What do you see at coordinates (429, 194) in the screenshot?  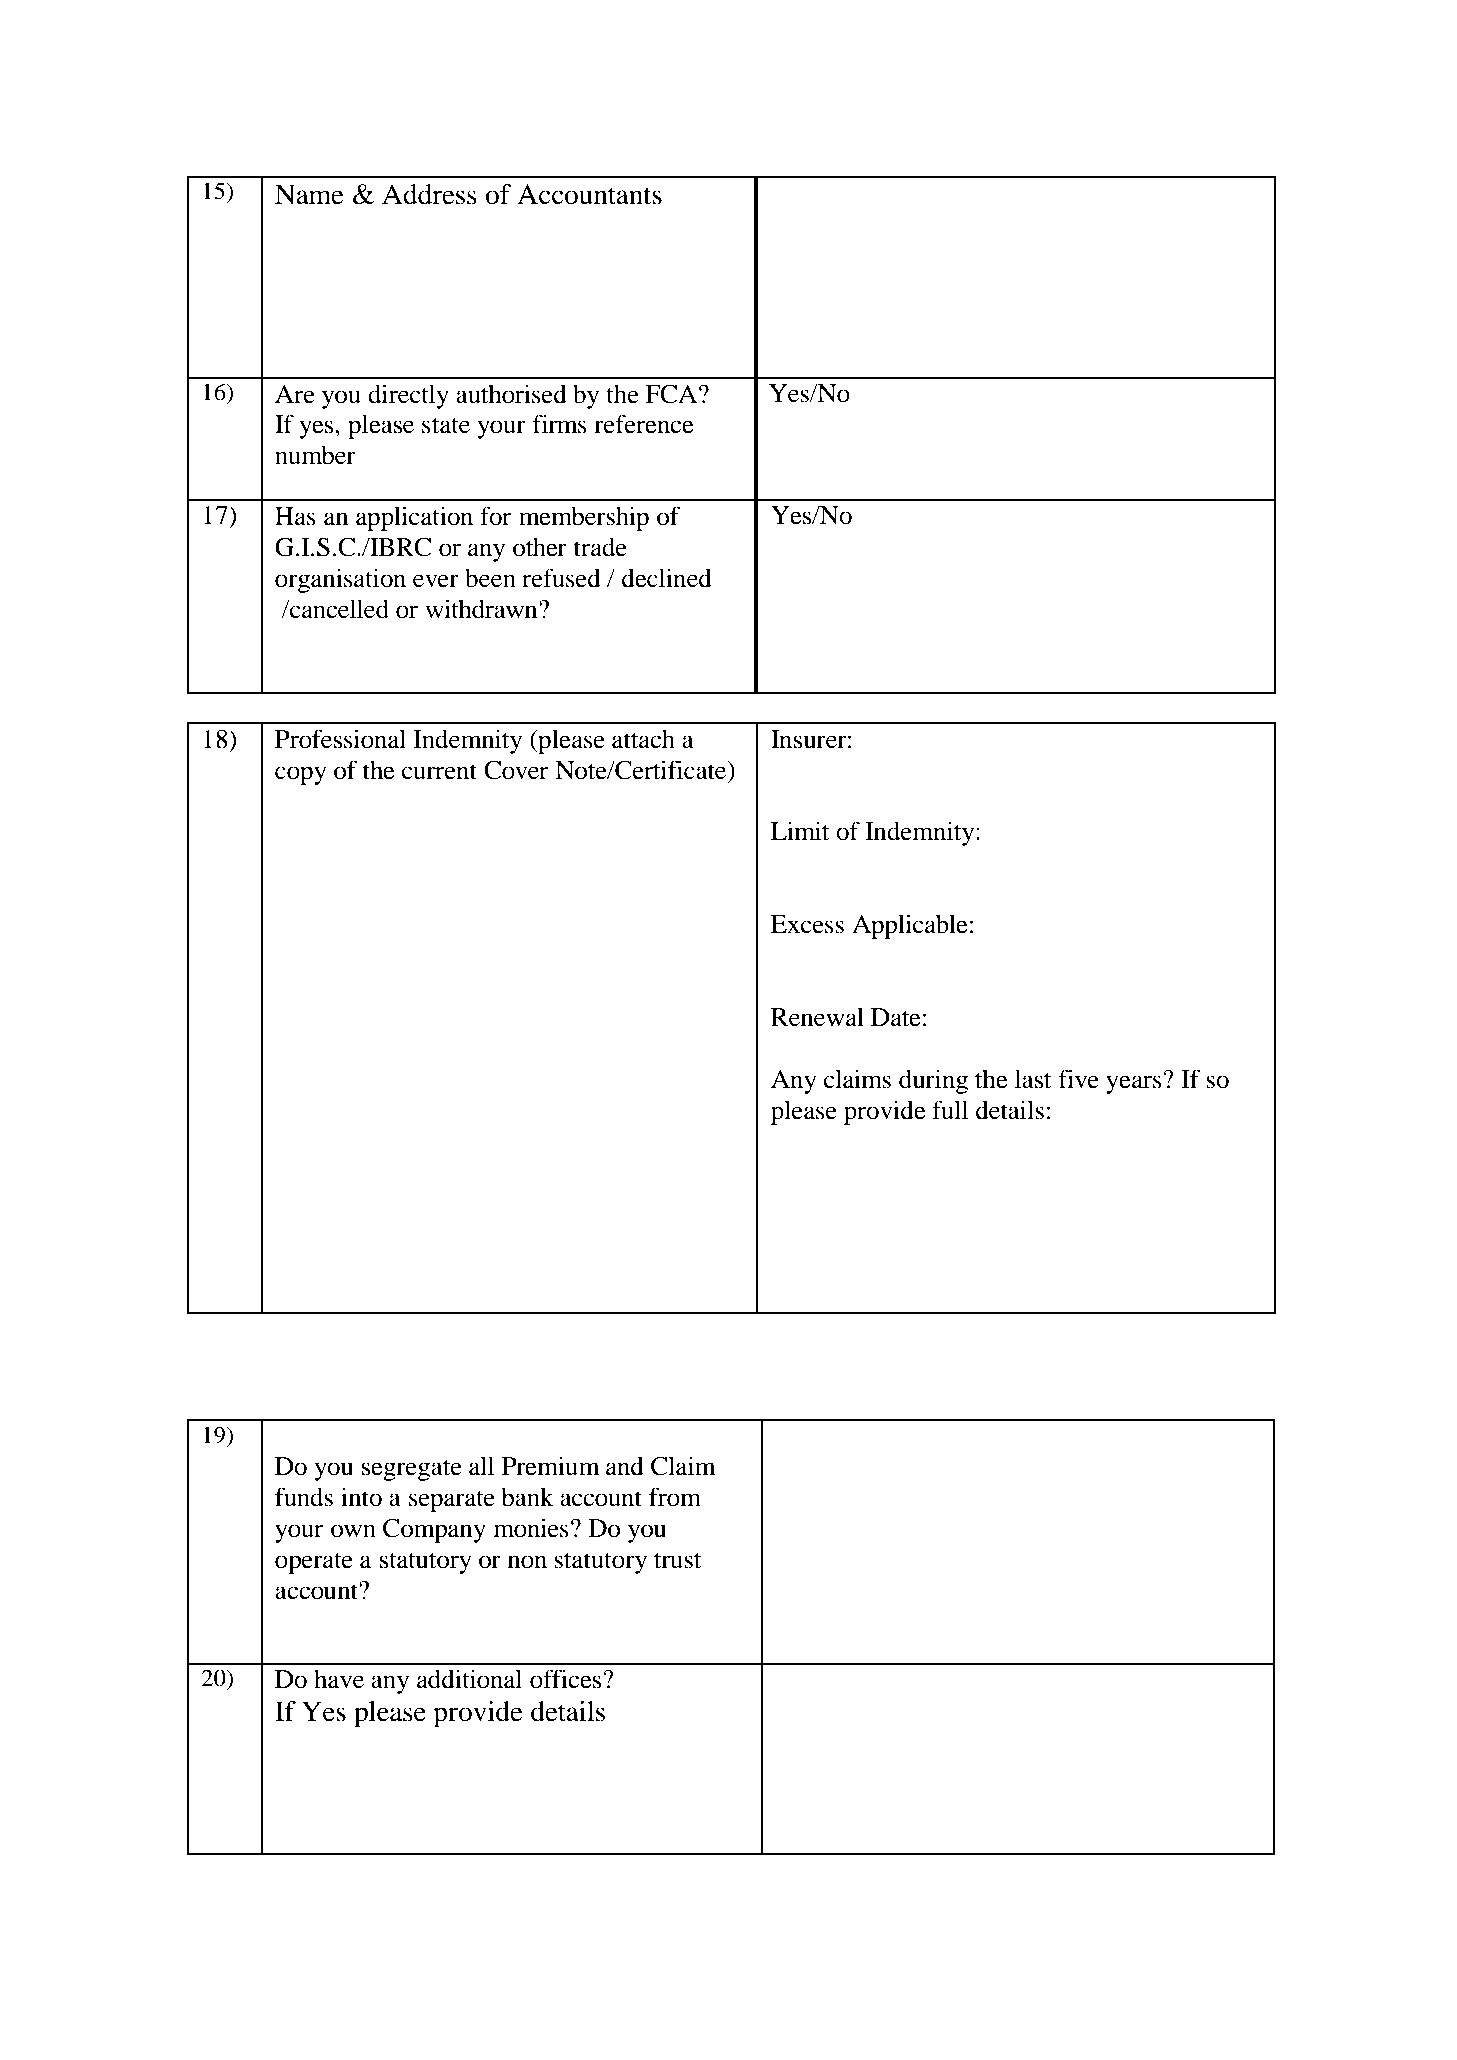 I see `Address` at bounding box center [429, 194].
